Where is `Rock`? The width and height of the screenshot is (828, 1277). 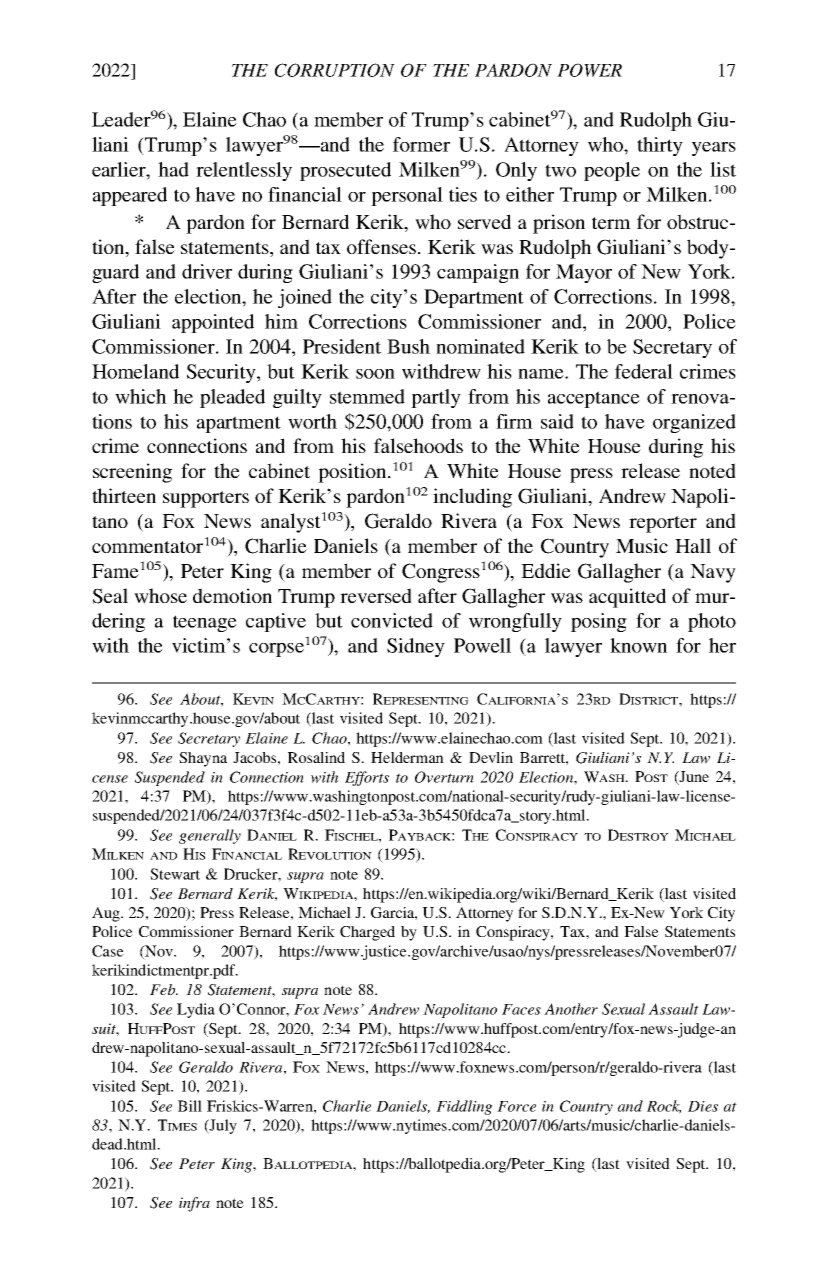
Rock is located at coordinates (664, 1107).
